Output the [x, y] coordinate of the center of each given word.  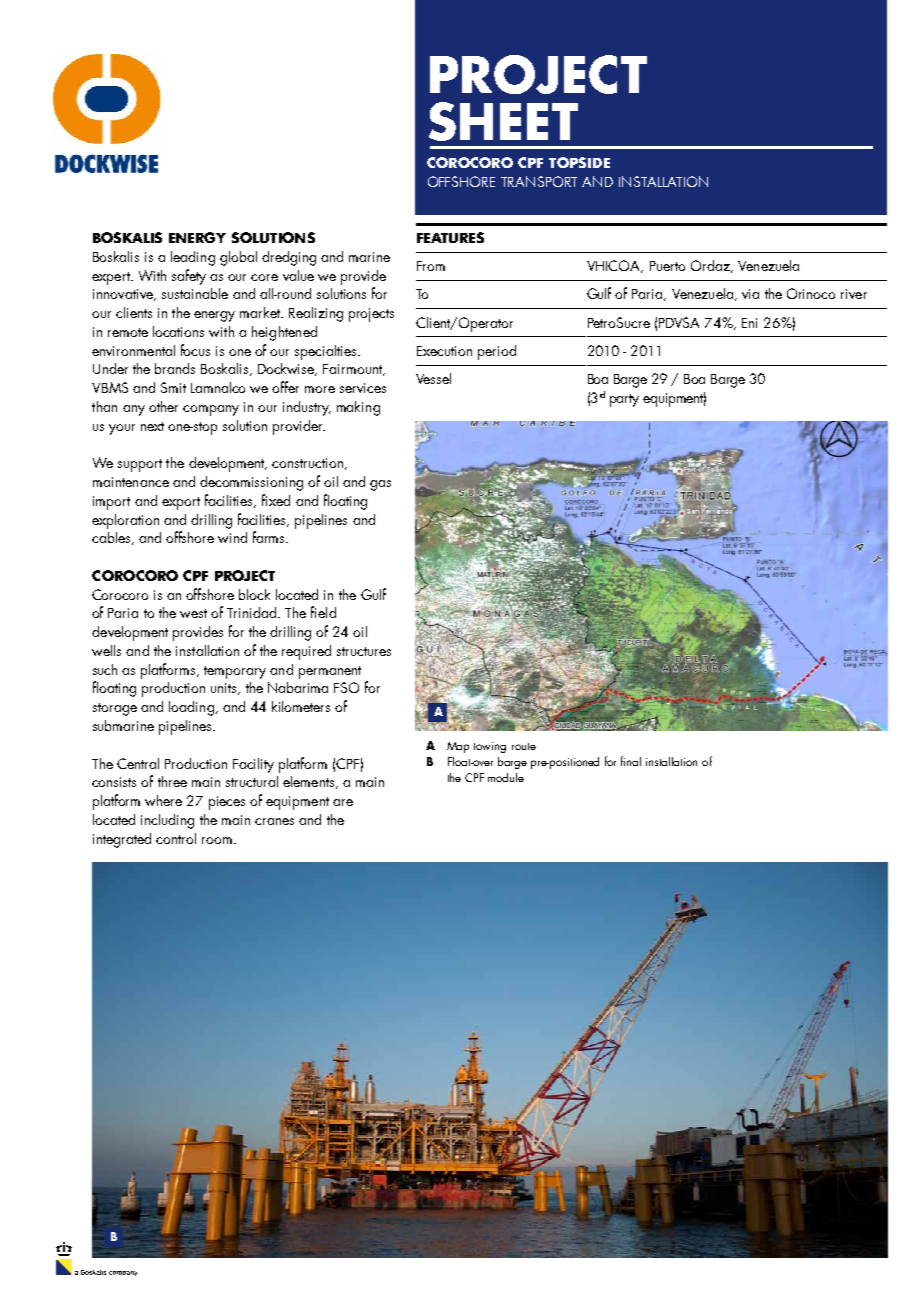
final [631, 761]
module [506, 777]
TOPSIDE [579, 162]
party [624, 400]
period [497, 352]
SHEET [503, 121]
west [193, 613]
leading [193, 258]
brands [175, 368]
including [167, 821]
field [323, 612]
